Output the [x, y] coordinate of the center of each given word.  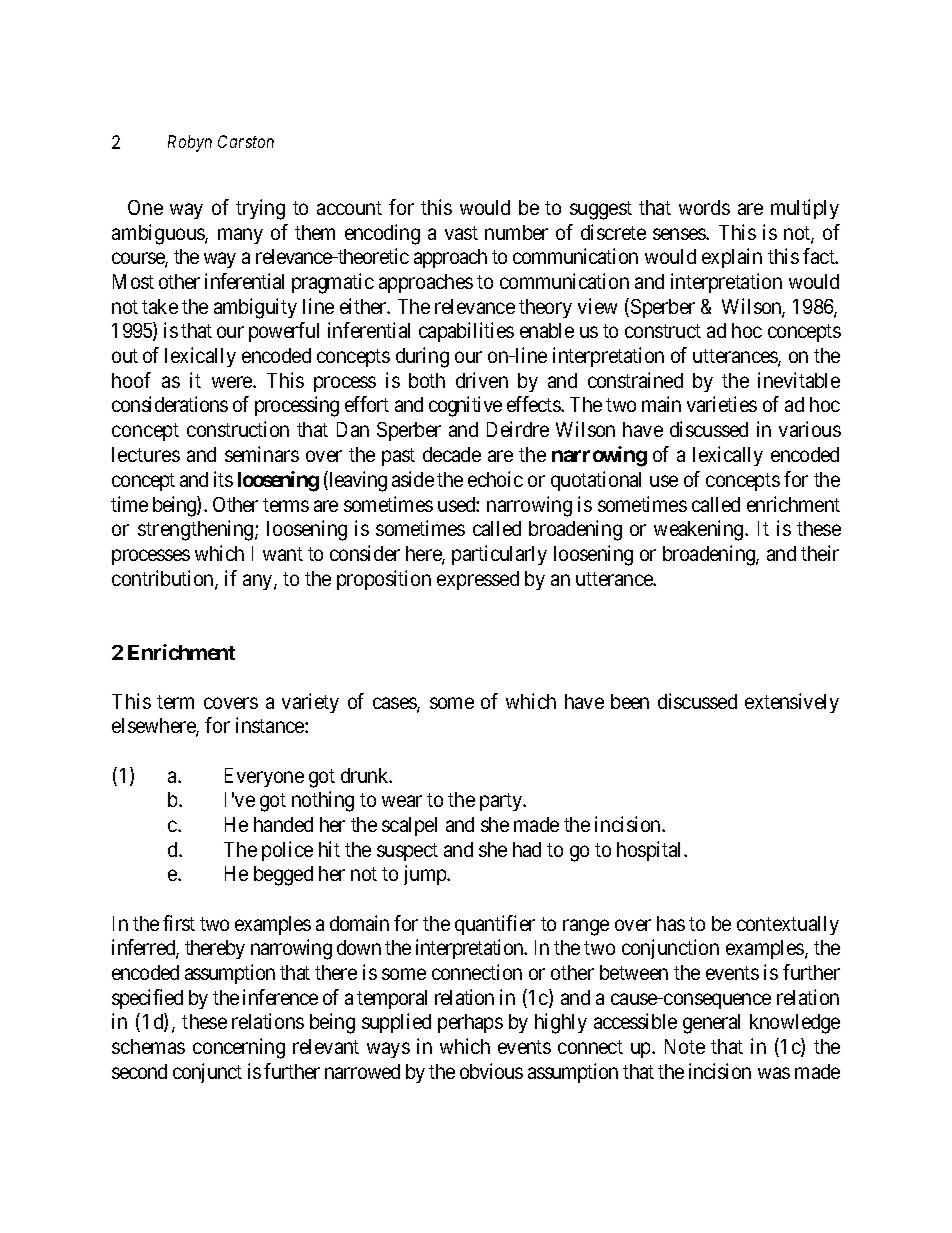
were [233, 382]
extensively [792, 703]
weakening [700, 530]
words [704, 207]
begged [283, 876]
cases [395, 704]
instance [271, 725]
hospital [651, 851]
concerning [239, 1048]
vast [461, 233]
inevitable [799, 380]
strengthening [197, 530]
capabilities [466, 332]
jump [426, 875]
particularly [499, 555]
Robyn [190, 143]
